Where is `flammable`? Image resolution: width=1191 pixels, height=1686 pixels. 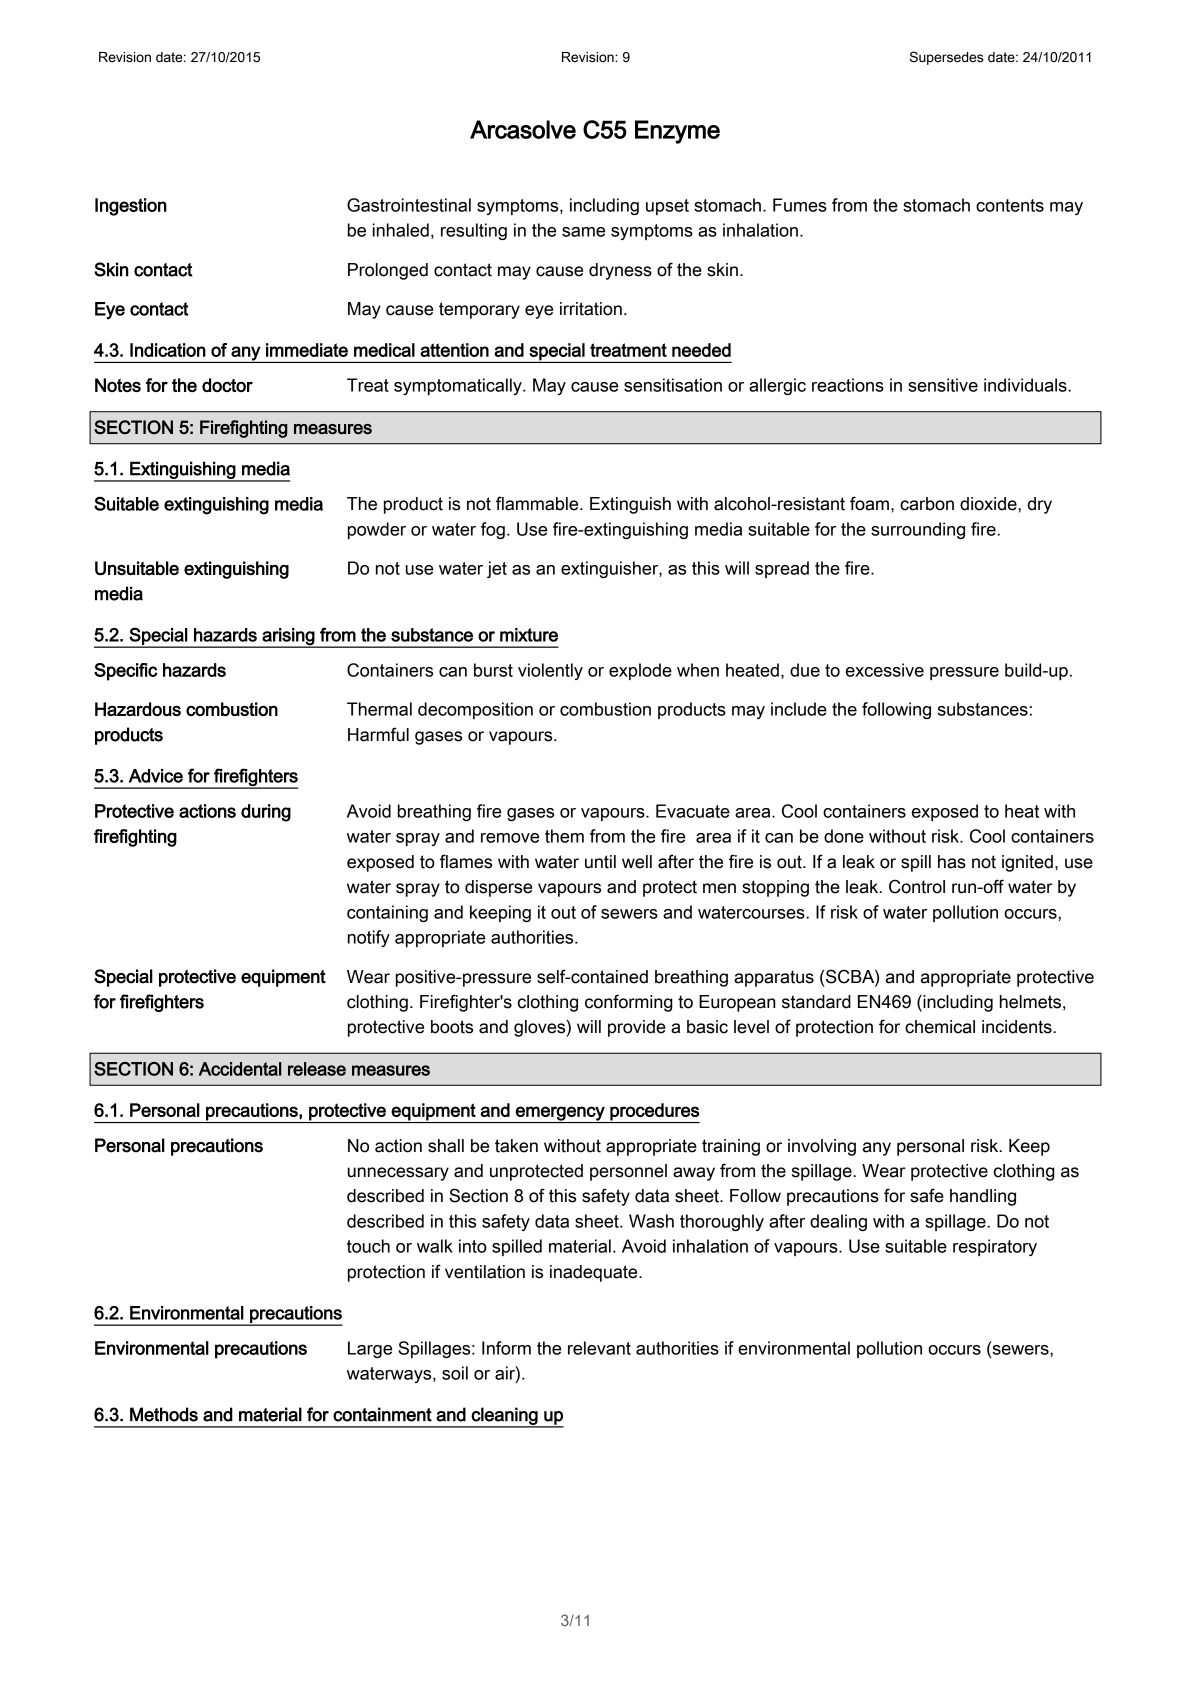 flammable is located at coordinates (538, 503).
